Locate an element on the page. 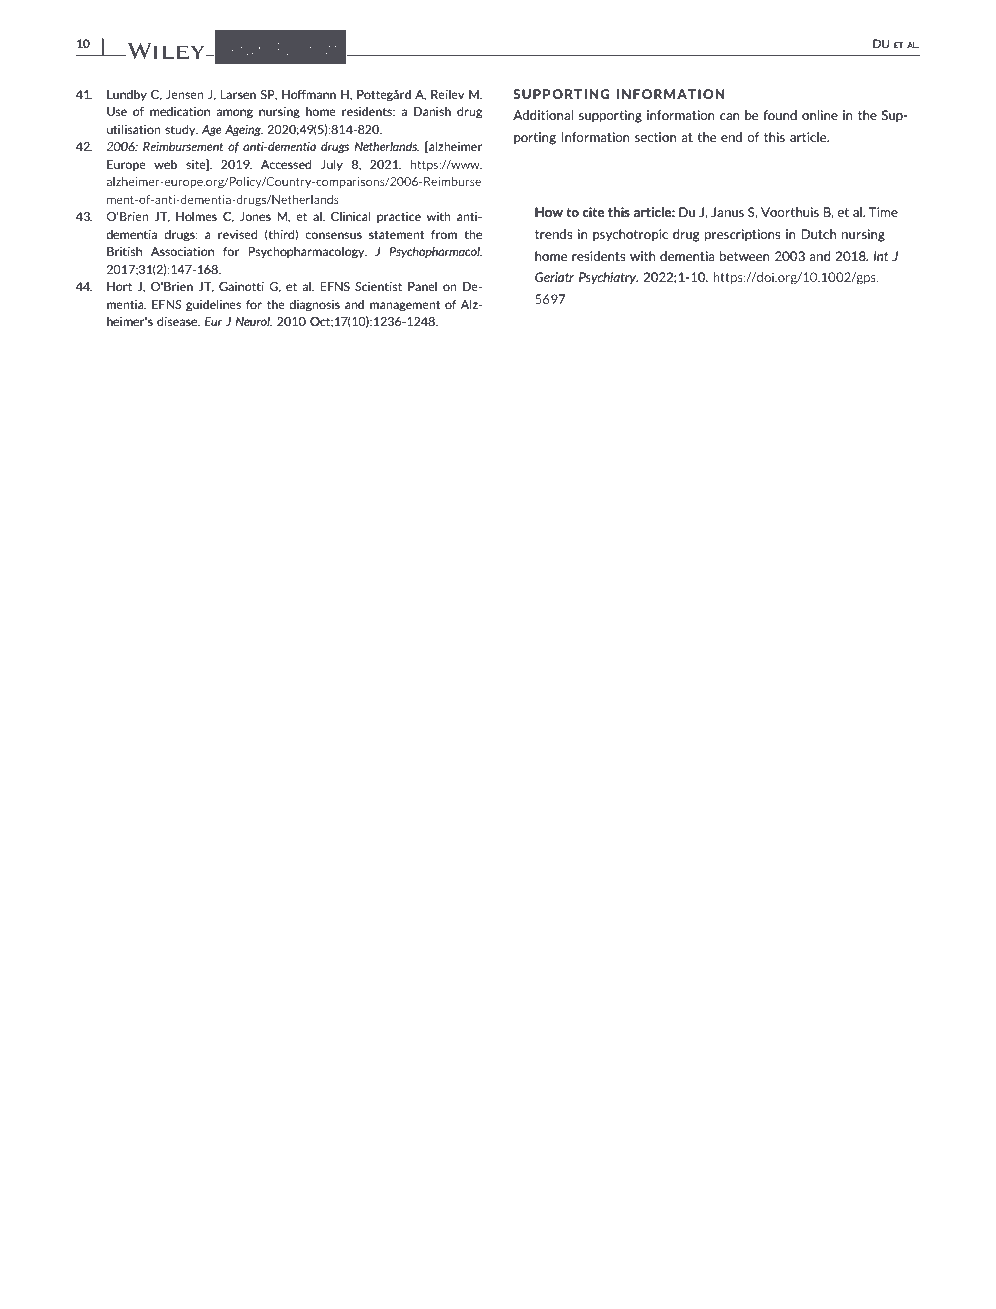  Janus is located at coordinates (727, 212).
